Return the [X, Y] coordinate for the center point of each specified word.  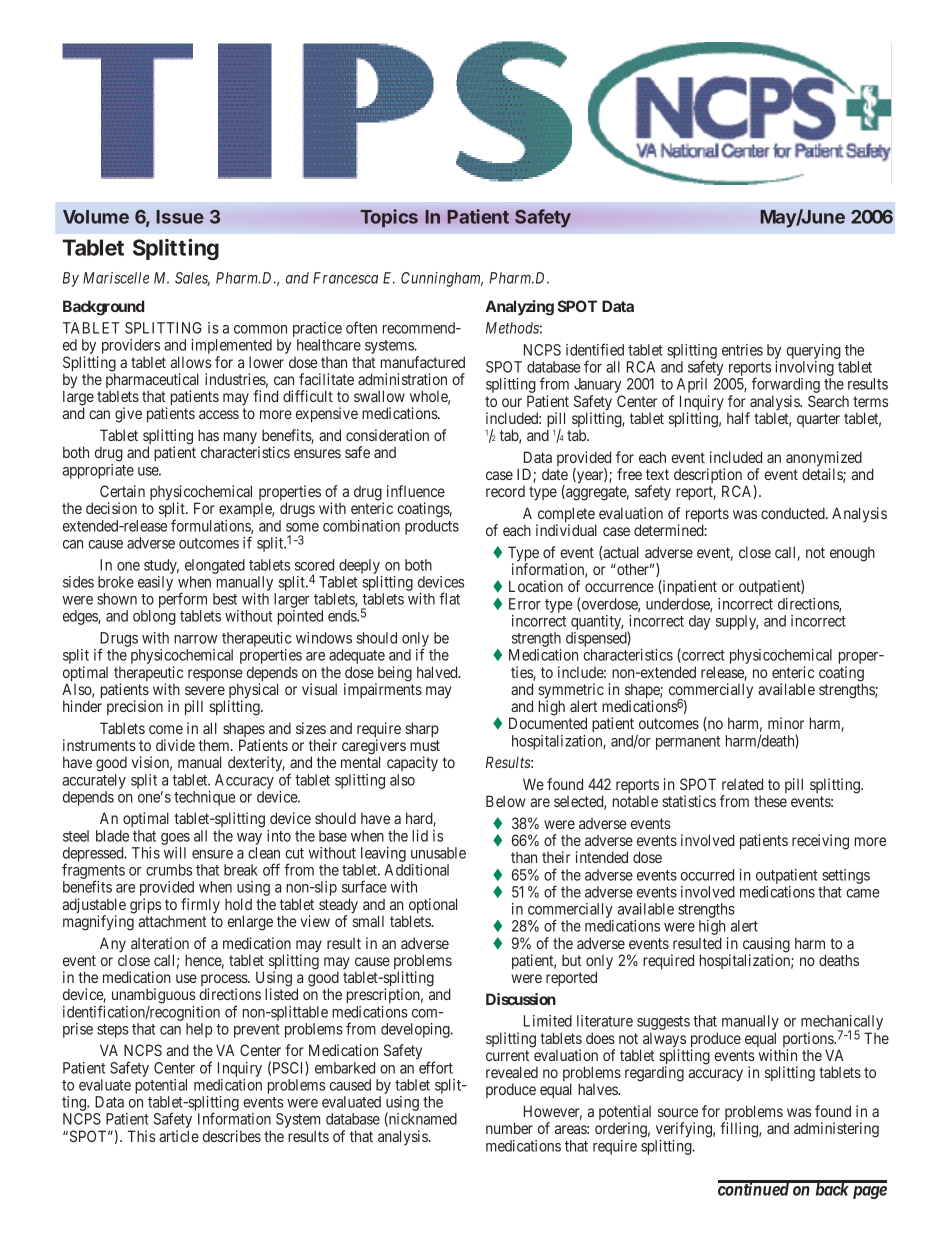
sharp [422, 729]
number [509, 1128]
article [179, 1136]
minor [786, 723]
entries [742, 350]
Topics [389, 218]
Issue [180, 217]
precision [135, 707]
